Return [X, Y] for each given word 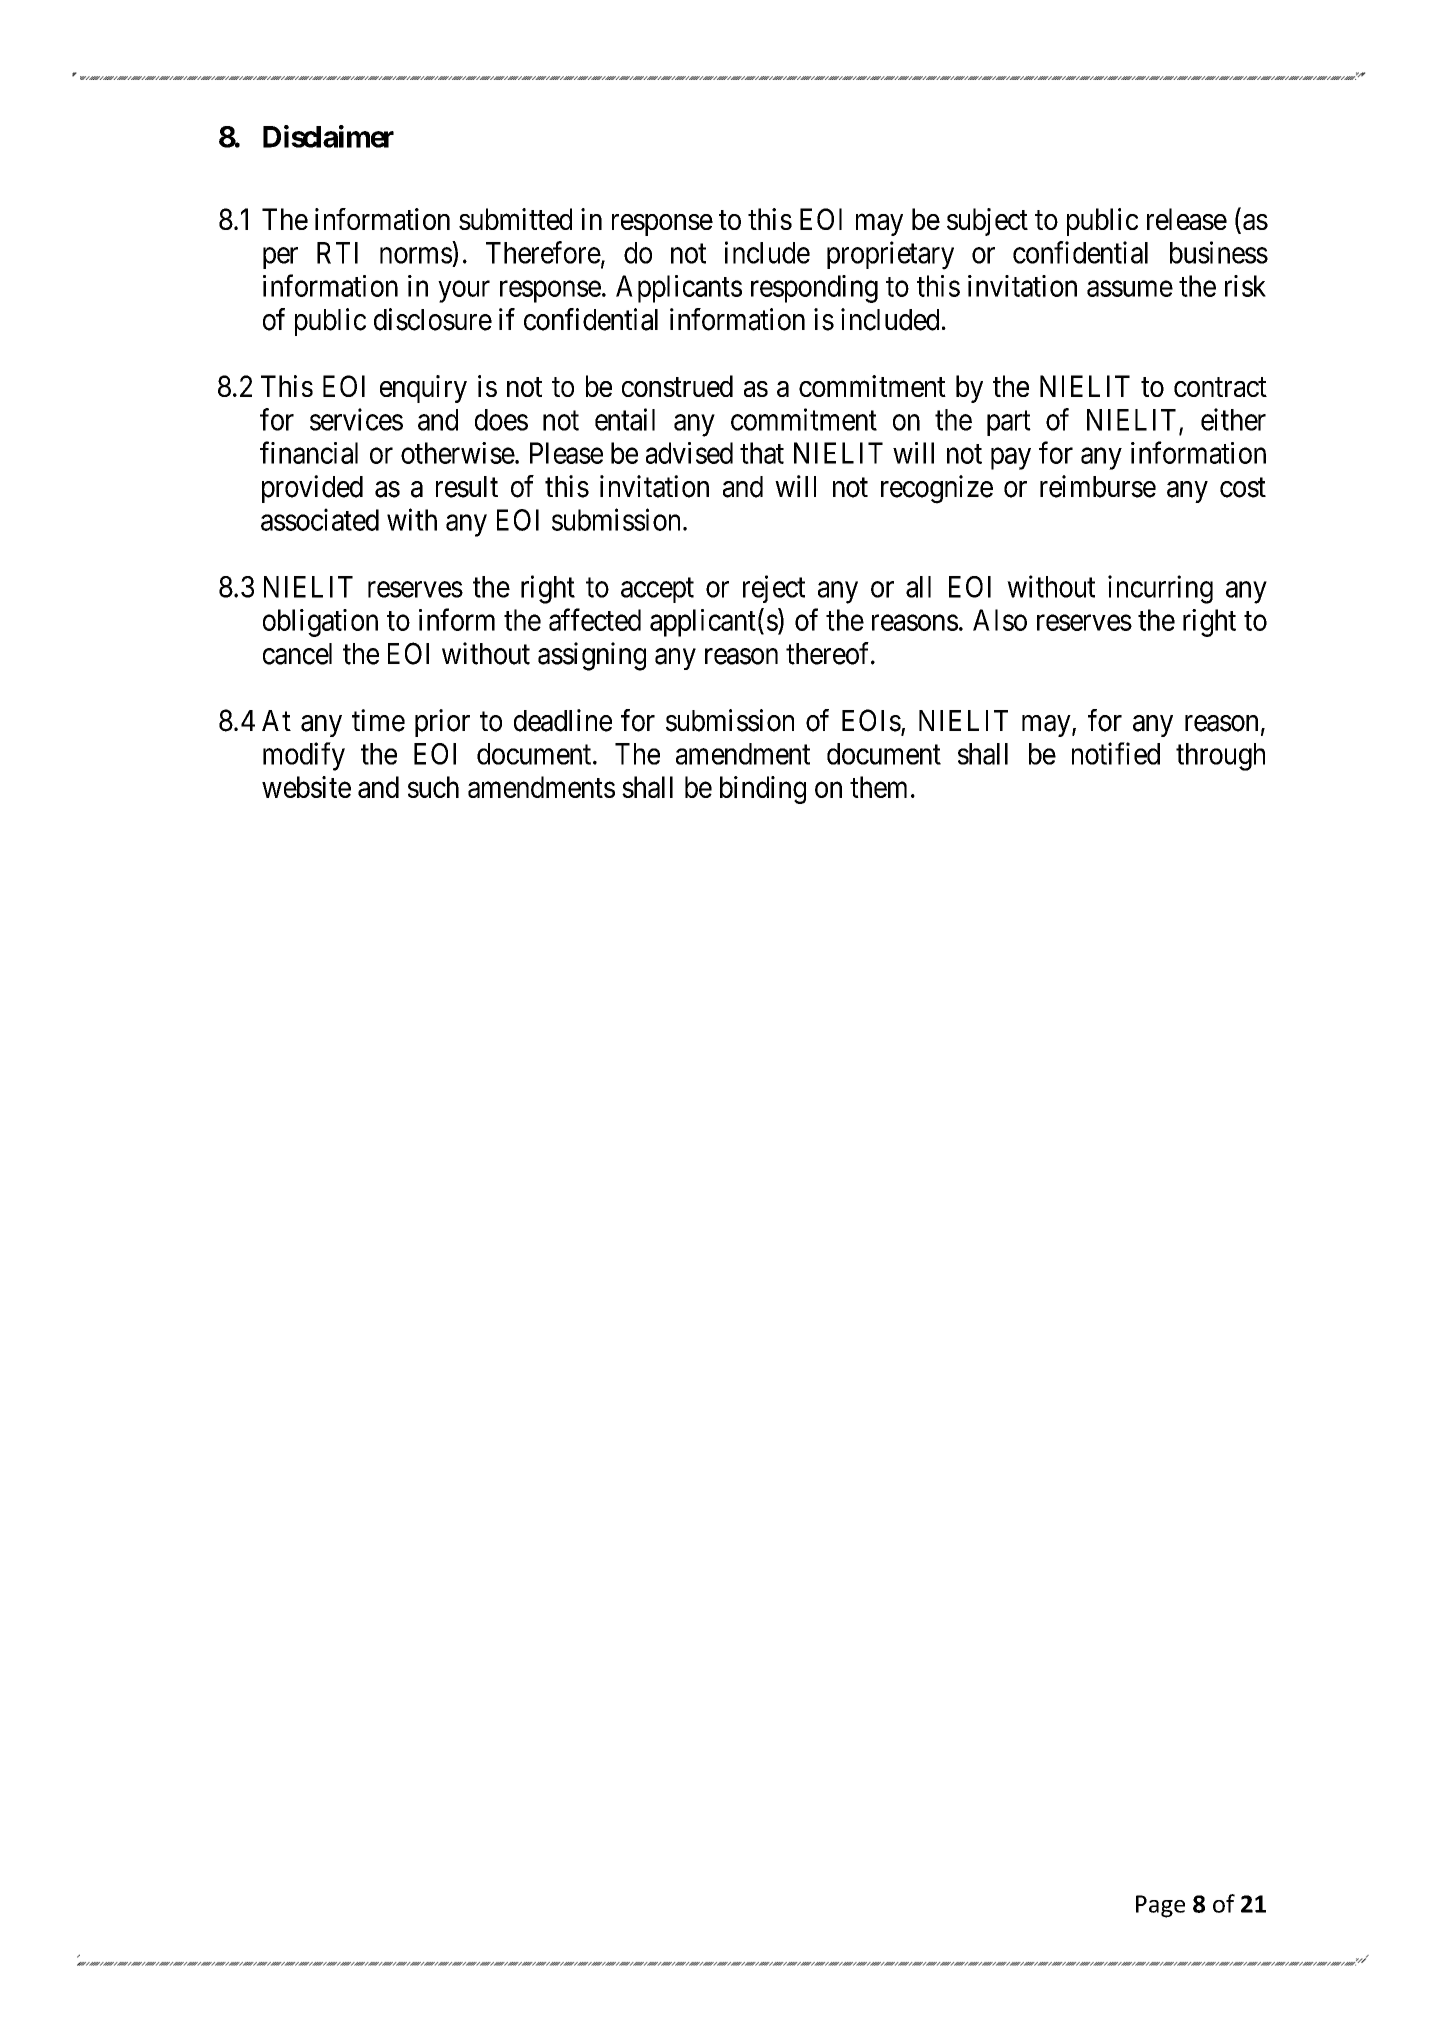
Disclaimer [328, 136]
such [433, 787]
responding [814, 289]
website [306, 787]
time [378, 720]
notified [1116, 753]
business [1219, 252]
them [878, 787]
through [1220, 757]
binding [763, 790]
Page [1160, 1906]
